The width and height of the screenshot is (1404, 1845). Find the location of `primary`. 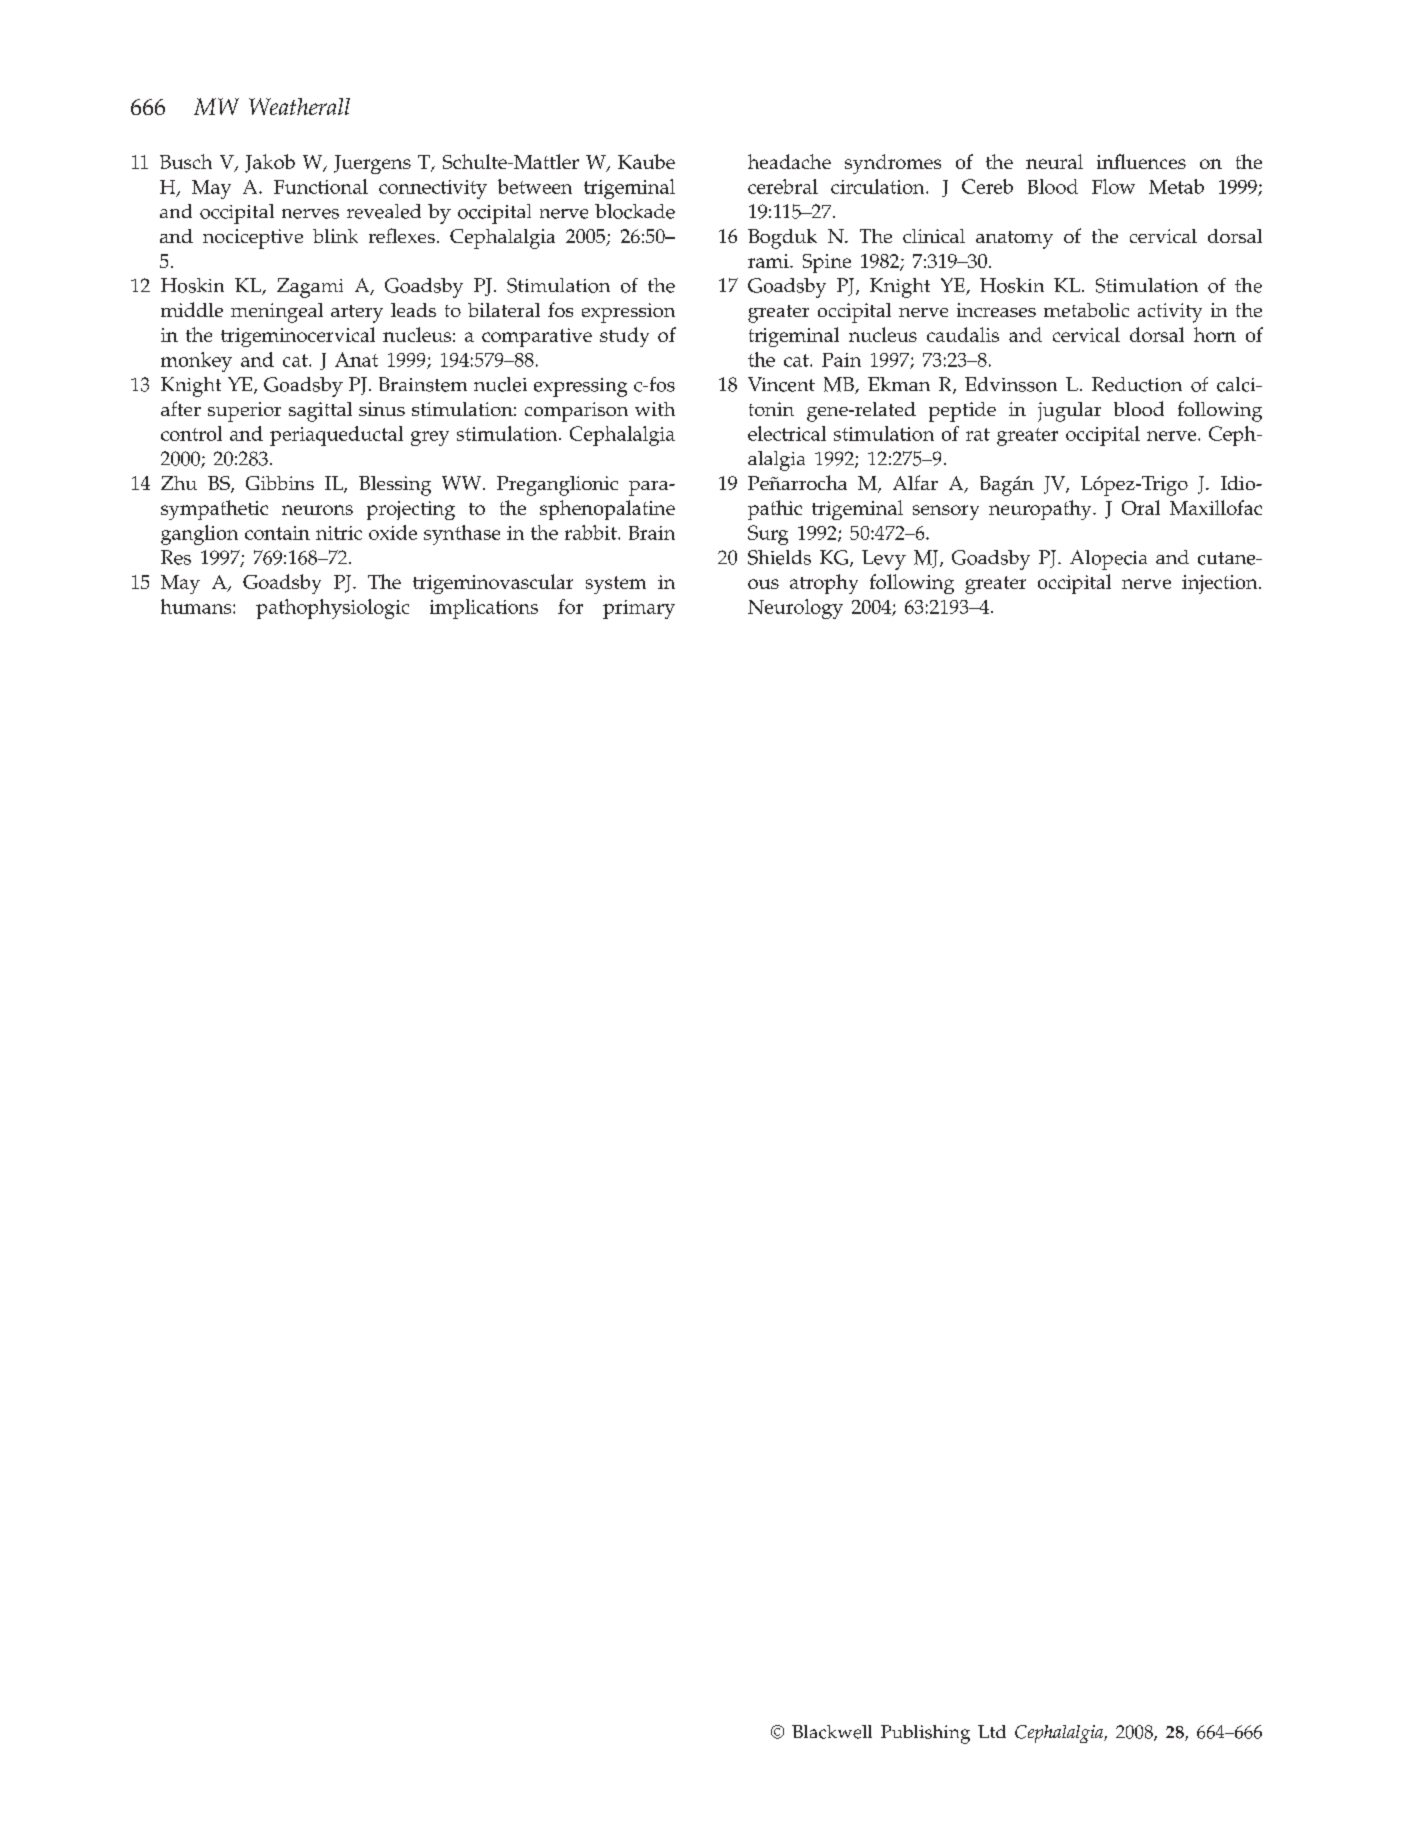

primary is located at coordinates (639, 609).
